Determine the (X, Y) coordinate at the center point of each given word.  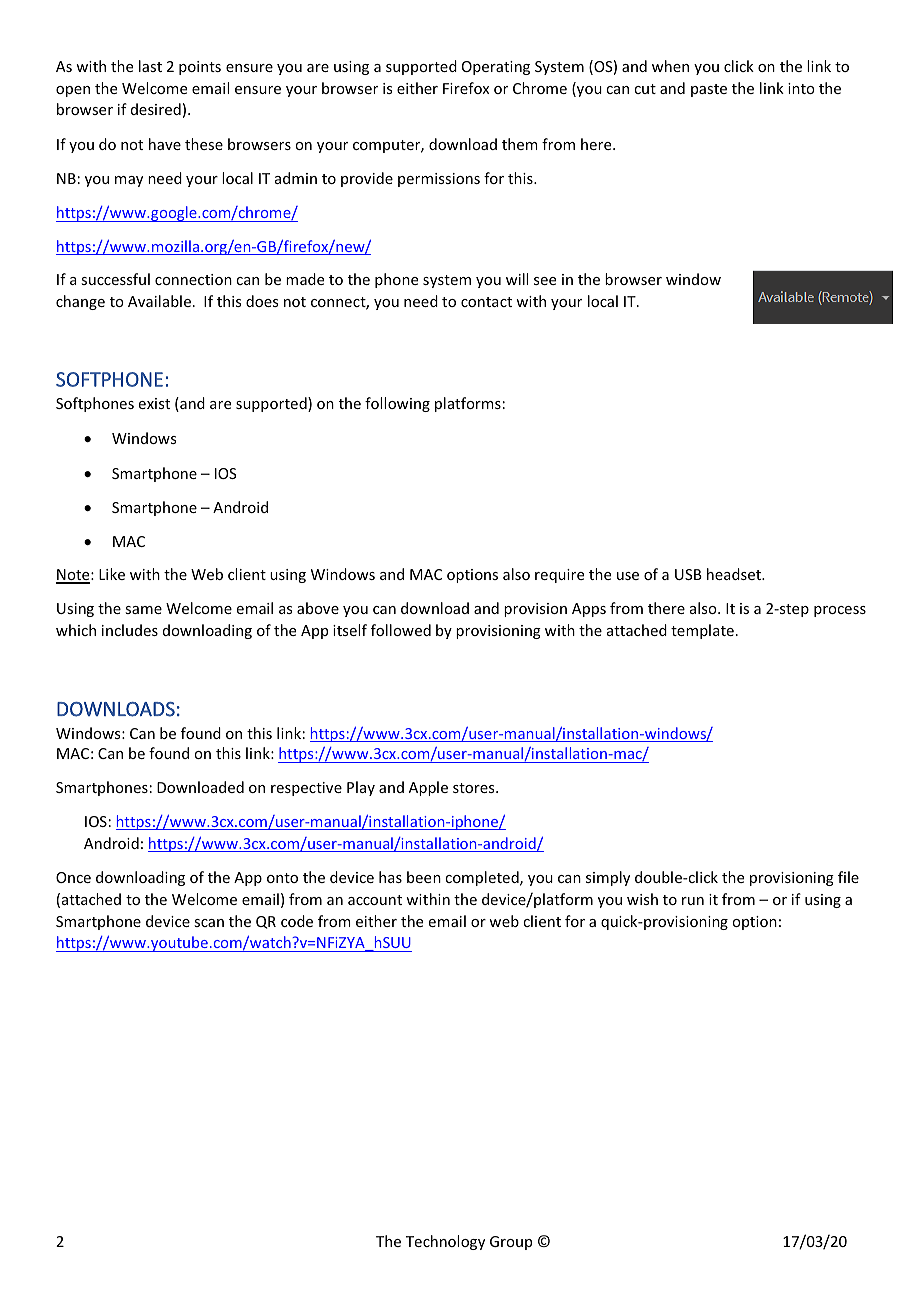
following (397, 404)
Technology (445, 1242)
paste (709, 90)
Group (511, 1243)
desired (156, 109)
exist (154, 403)
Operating (496, 68)
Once (73, 877)
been (424, 877)
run (693, 901)
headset (735, 574)
